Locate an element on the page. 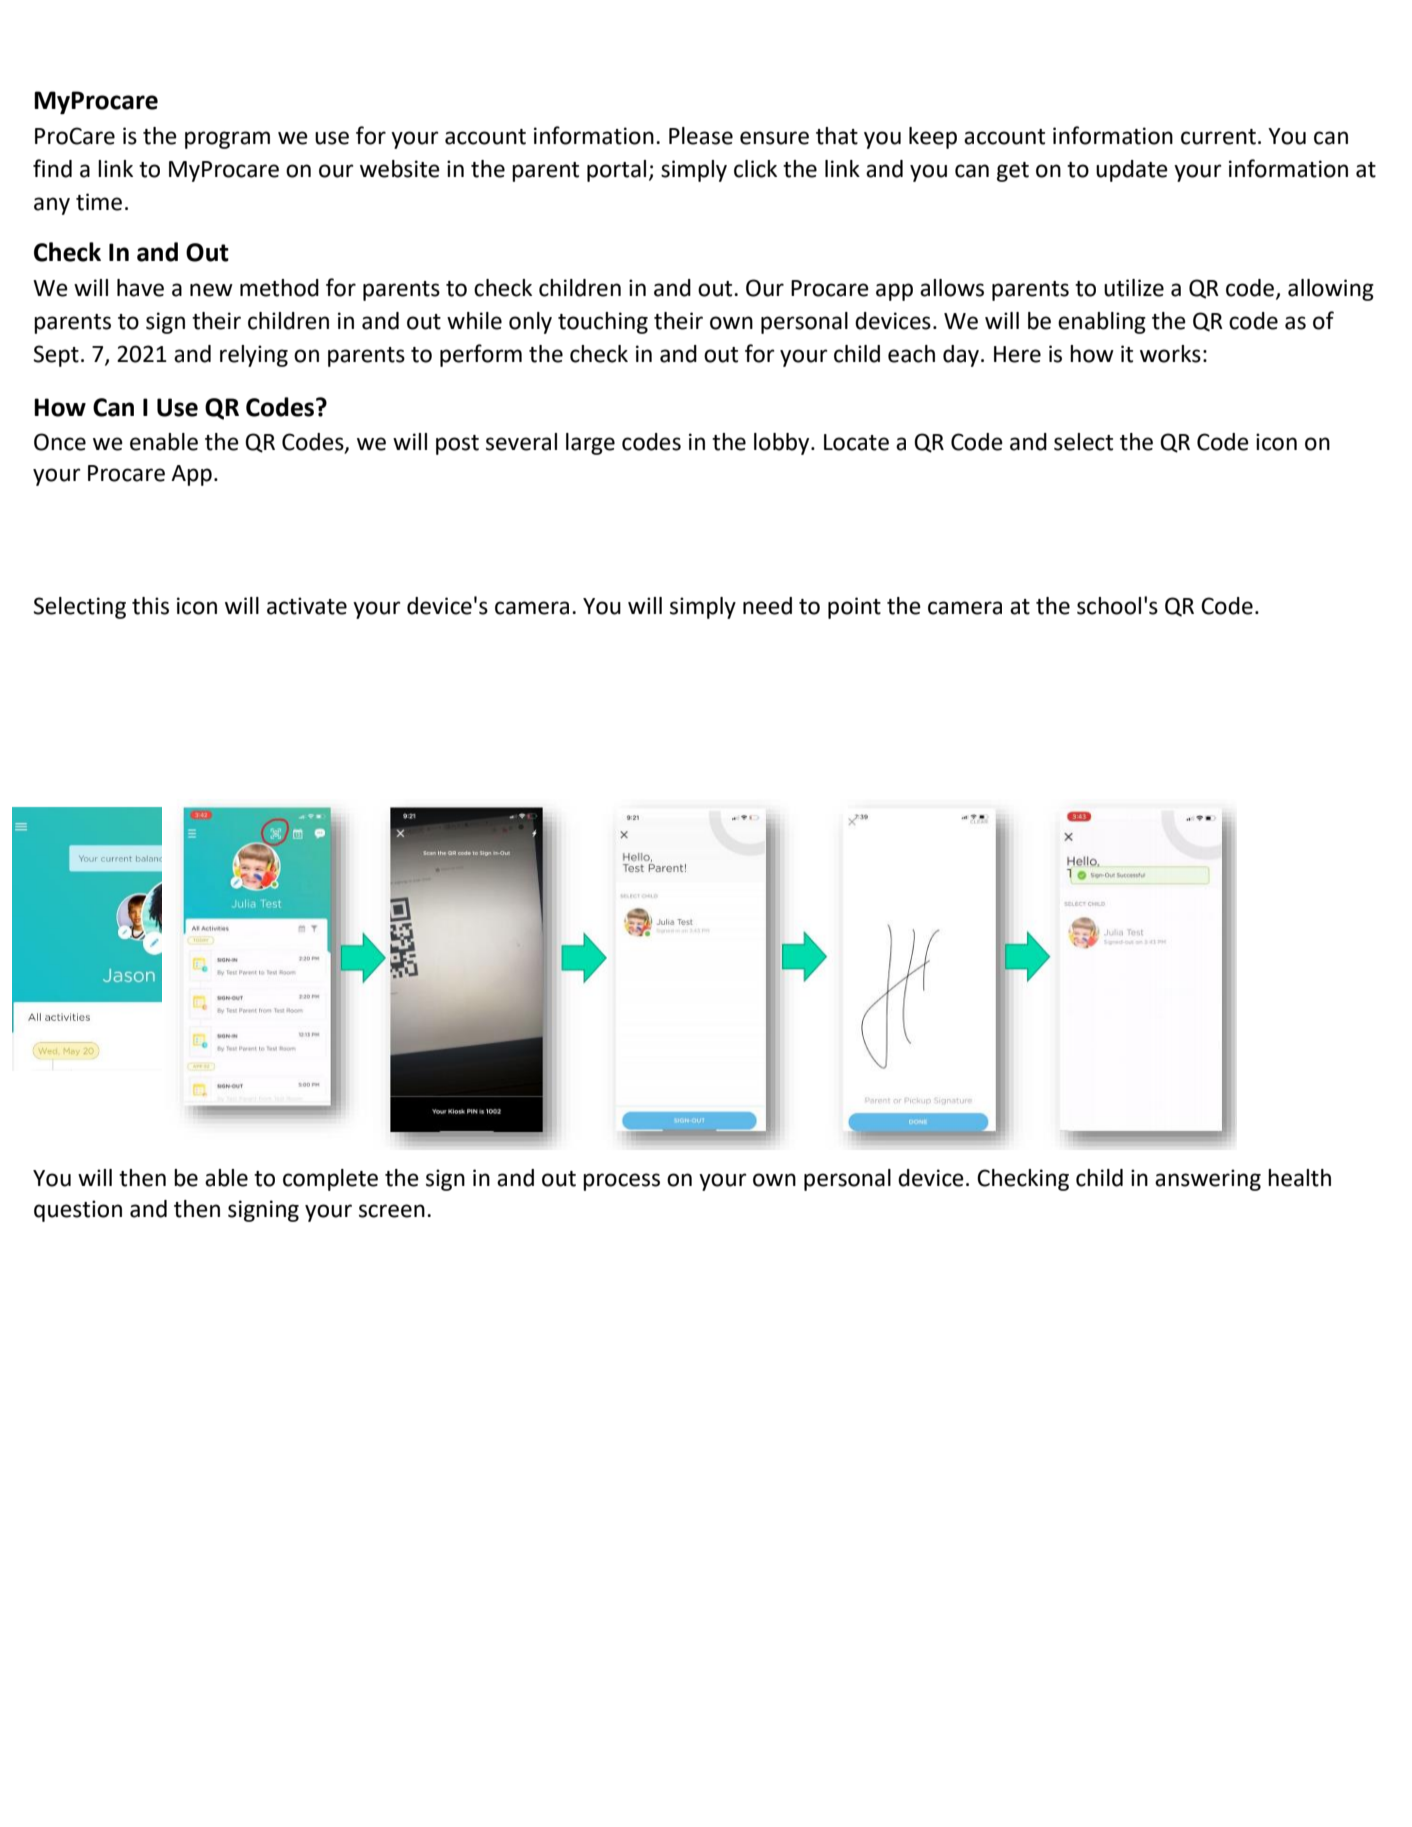 Image resolution: width=1412 pixels, height=1827 pixels. this is located at coordinates (150, 606).
